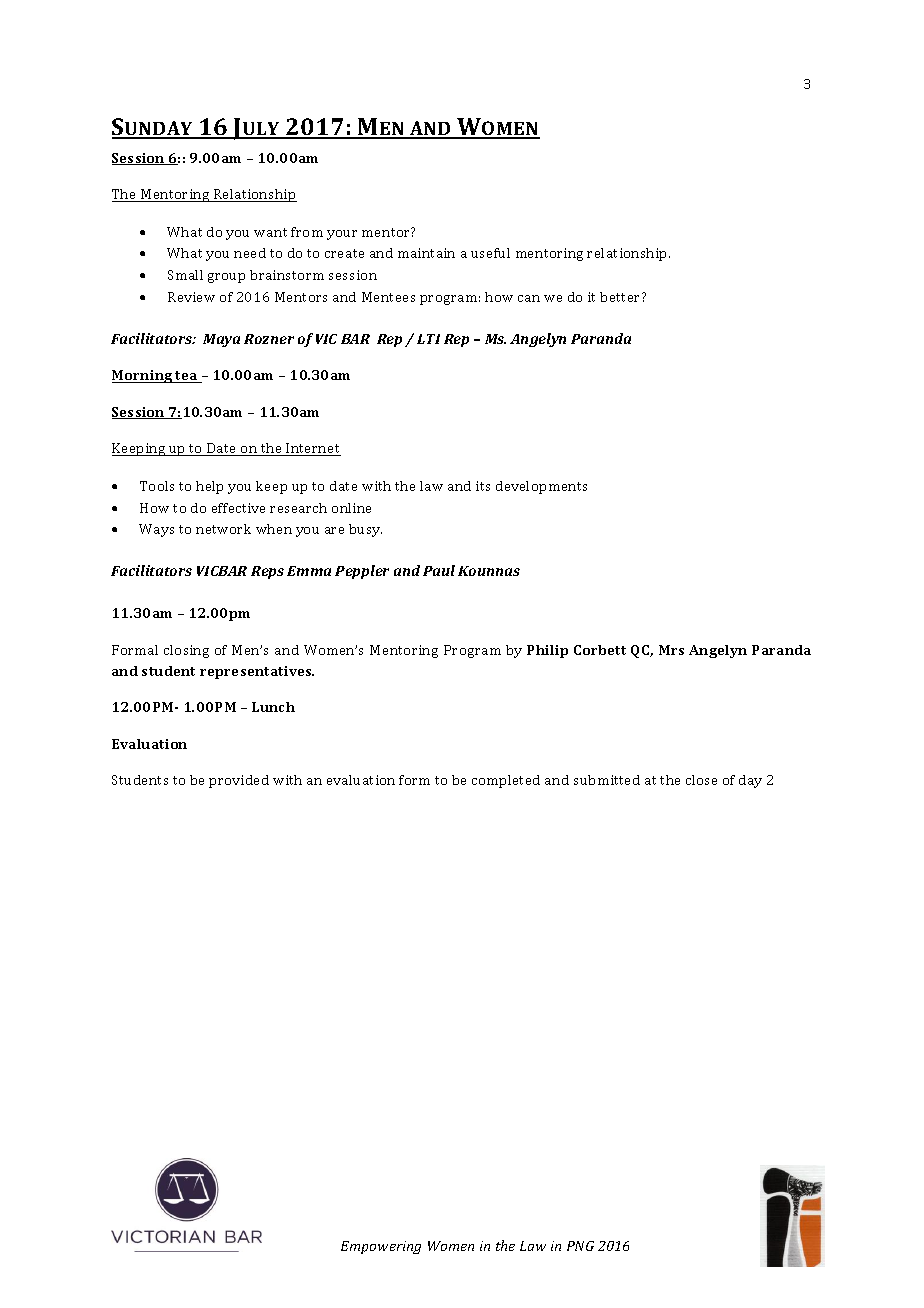 The image size is (924, 1308). I want to click on completed, so click(506, 781).
